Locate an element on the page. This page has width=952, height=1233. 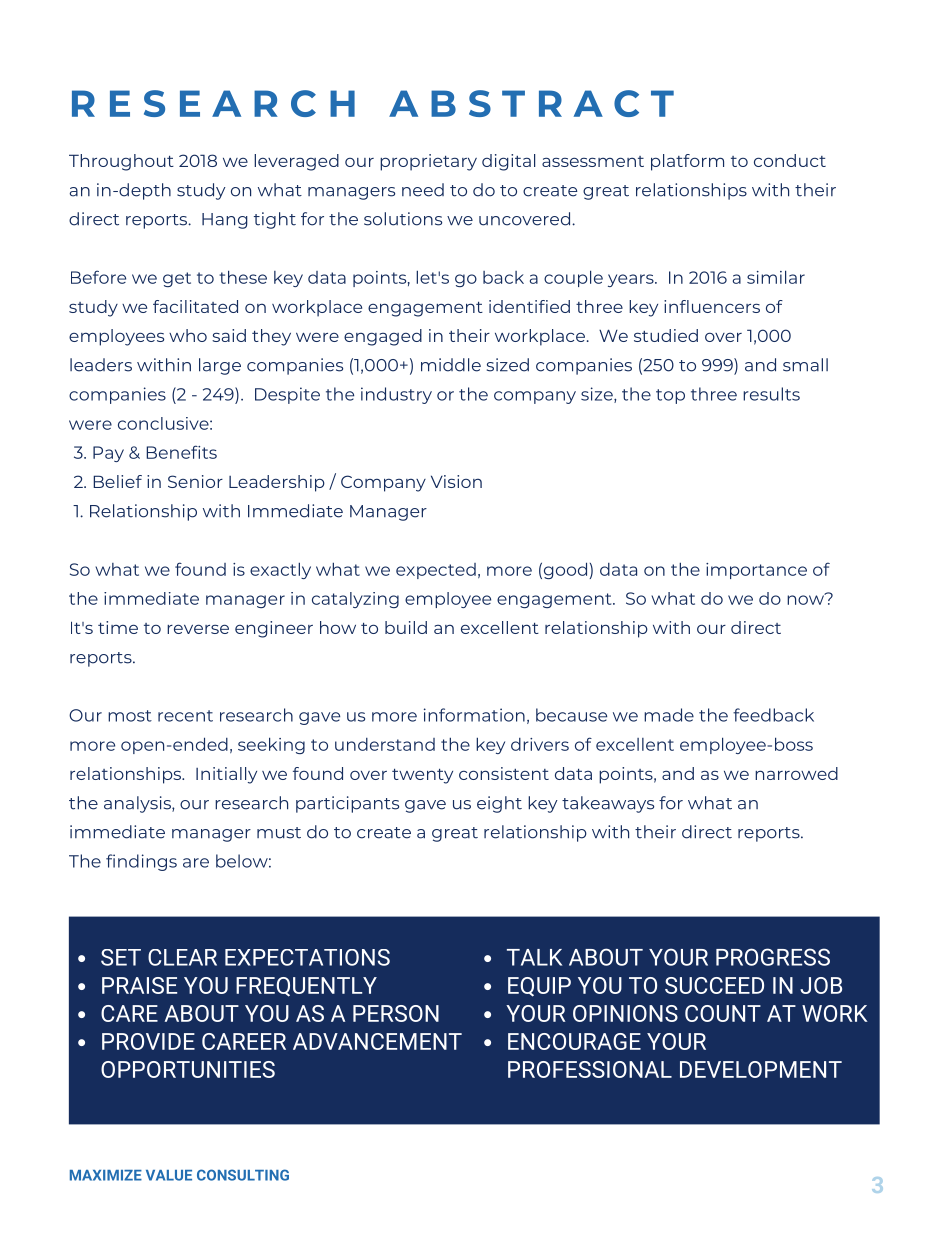
information is located at coordinates (474, 715).
